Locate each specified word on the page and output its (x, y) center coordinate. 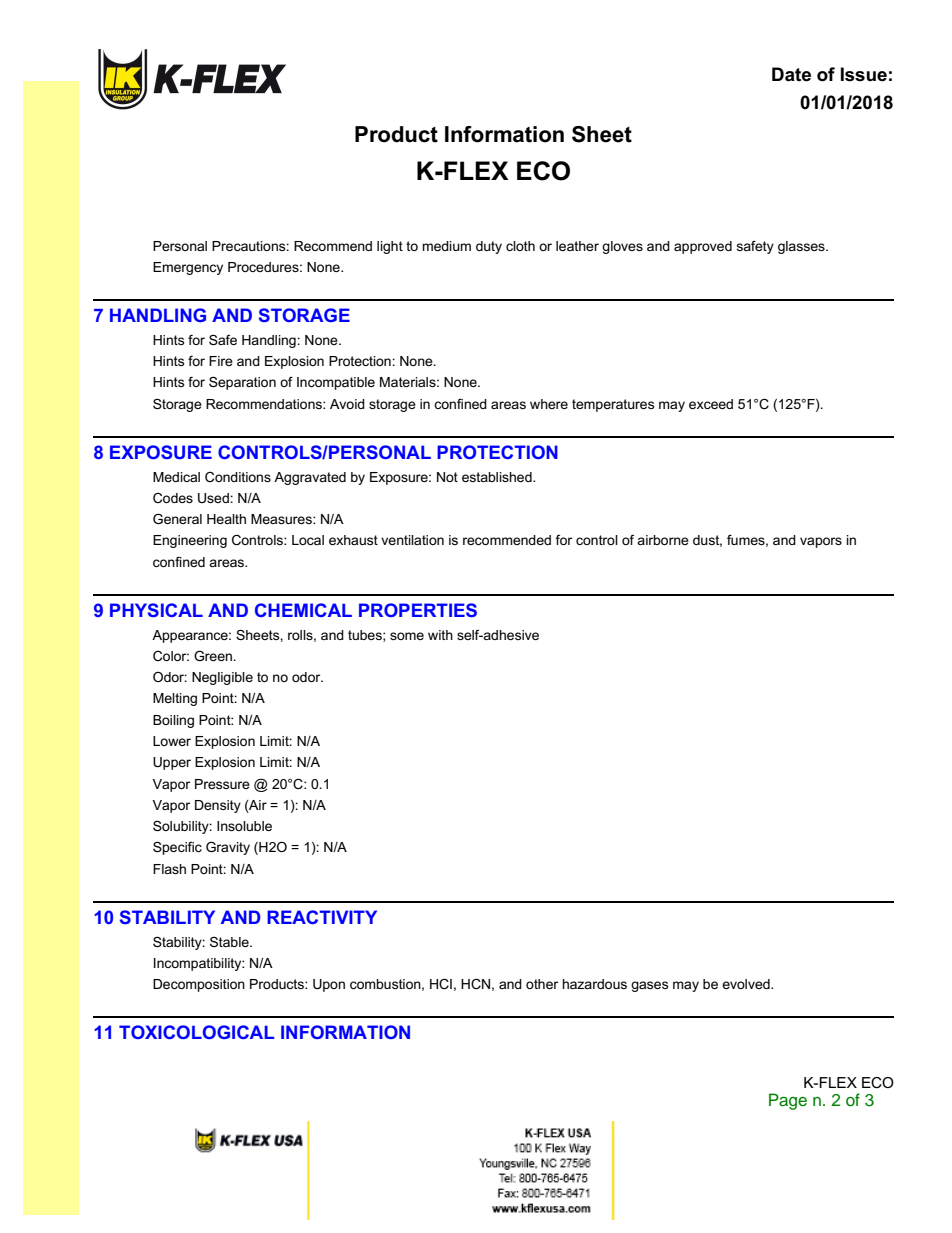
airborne (663, 540)
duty (489, 247)
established (498, 477)
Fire (221, 361)
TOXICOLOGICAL (196, 1032)
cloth (520, 246)
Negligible (222, 678)
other (542, 984)
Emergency (188, 268)
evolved (747, 984)
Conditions (238, 477)
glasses (802, 247)
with (440, 635)
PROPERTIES (418, 610)
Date (791, 74)
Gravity (228, 848)
